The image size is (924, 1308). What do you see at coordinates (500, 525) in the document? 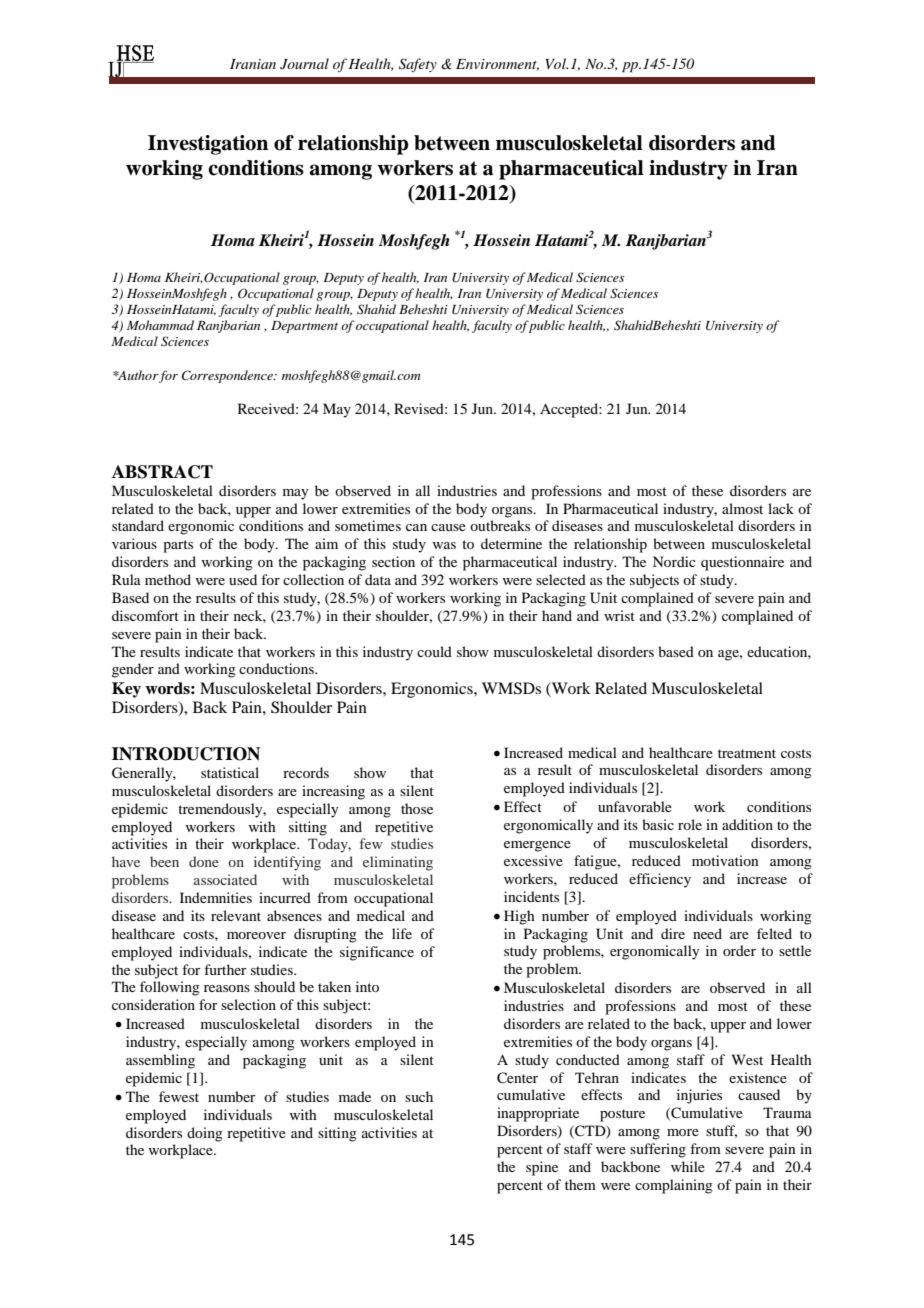
I see `outbreaks` at bounding box center [500, 525].
